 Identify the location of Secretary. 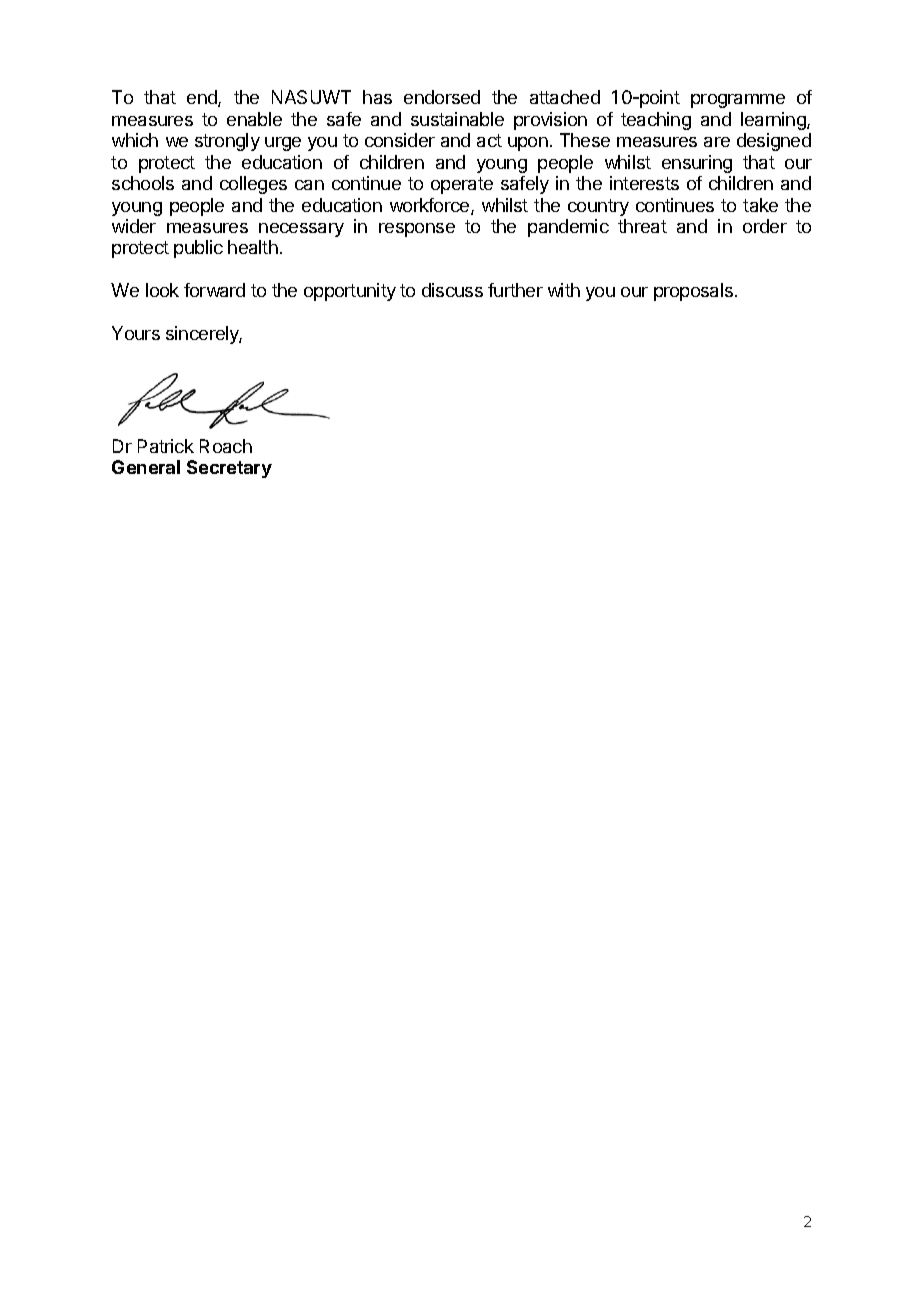
(229, 469).
